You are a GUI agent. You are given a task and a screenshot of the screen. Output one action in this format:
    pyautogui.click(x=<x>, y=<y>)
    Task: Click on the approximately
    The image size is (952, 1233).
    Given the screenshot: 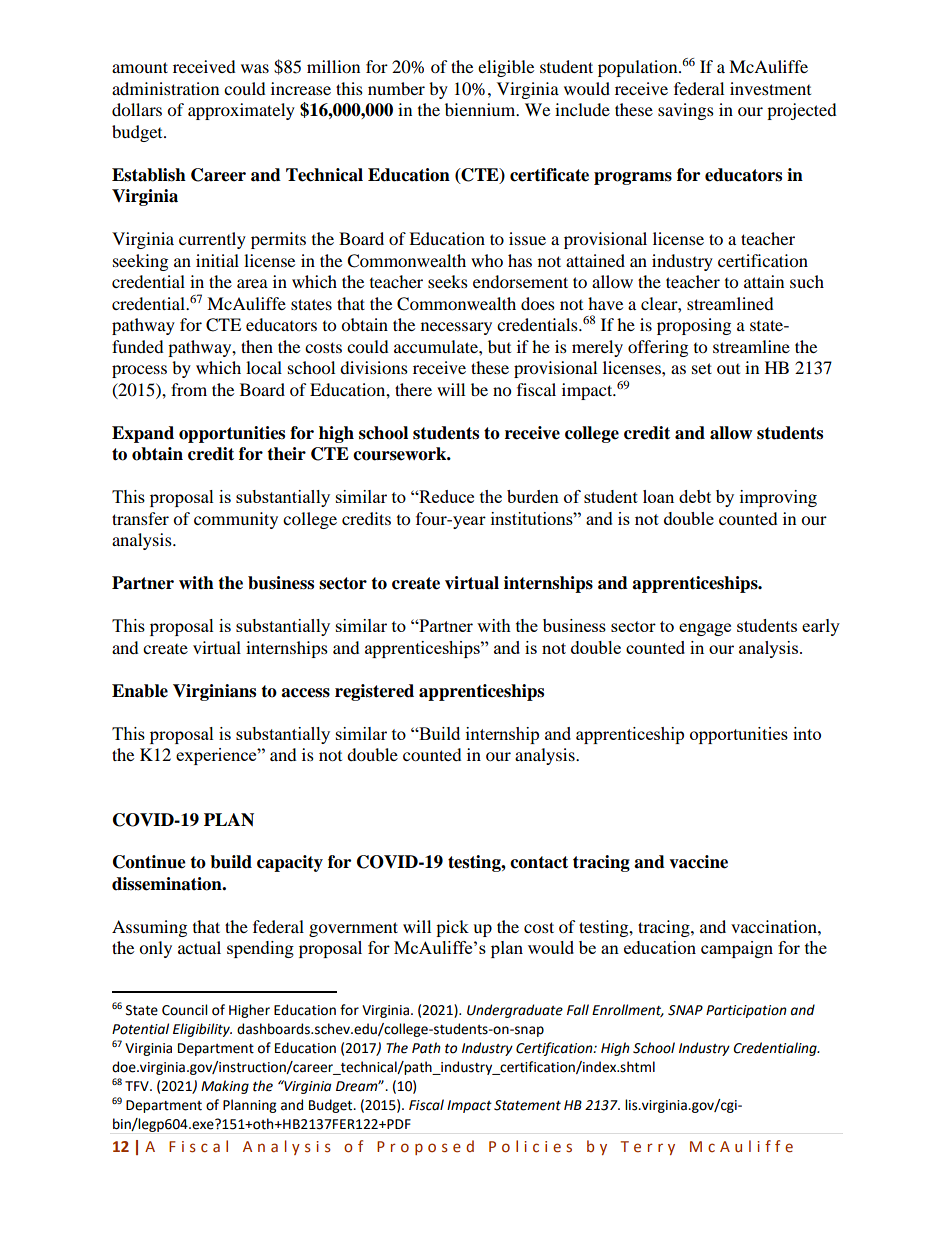 What is the action you would take?
    pyautogui.click(x=241, y=111)
